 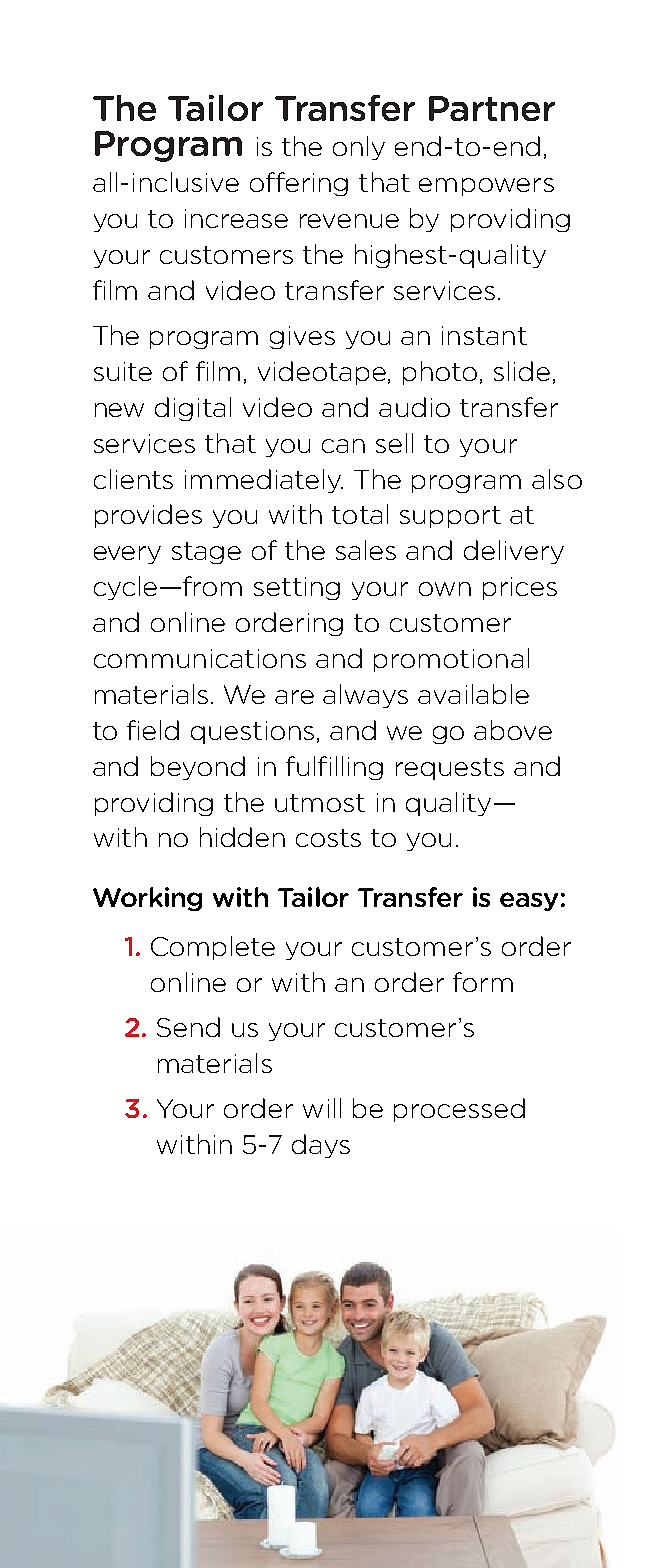 I want to click on also, so click(x=557, y=479).
